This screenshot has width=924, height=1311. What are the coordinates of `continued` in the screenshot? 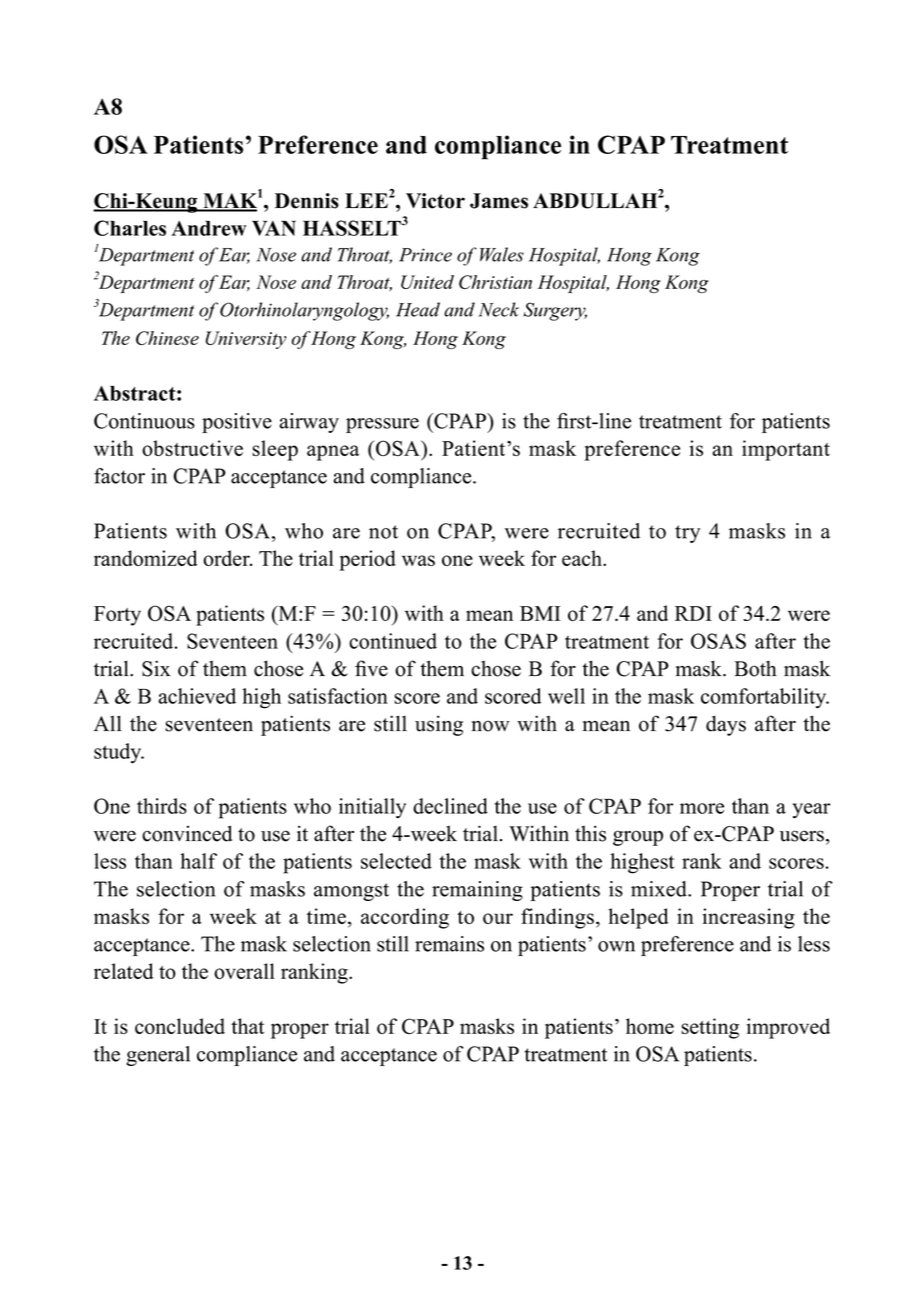 It's located at (393, 641).
